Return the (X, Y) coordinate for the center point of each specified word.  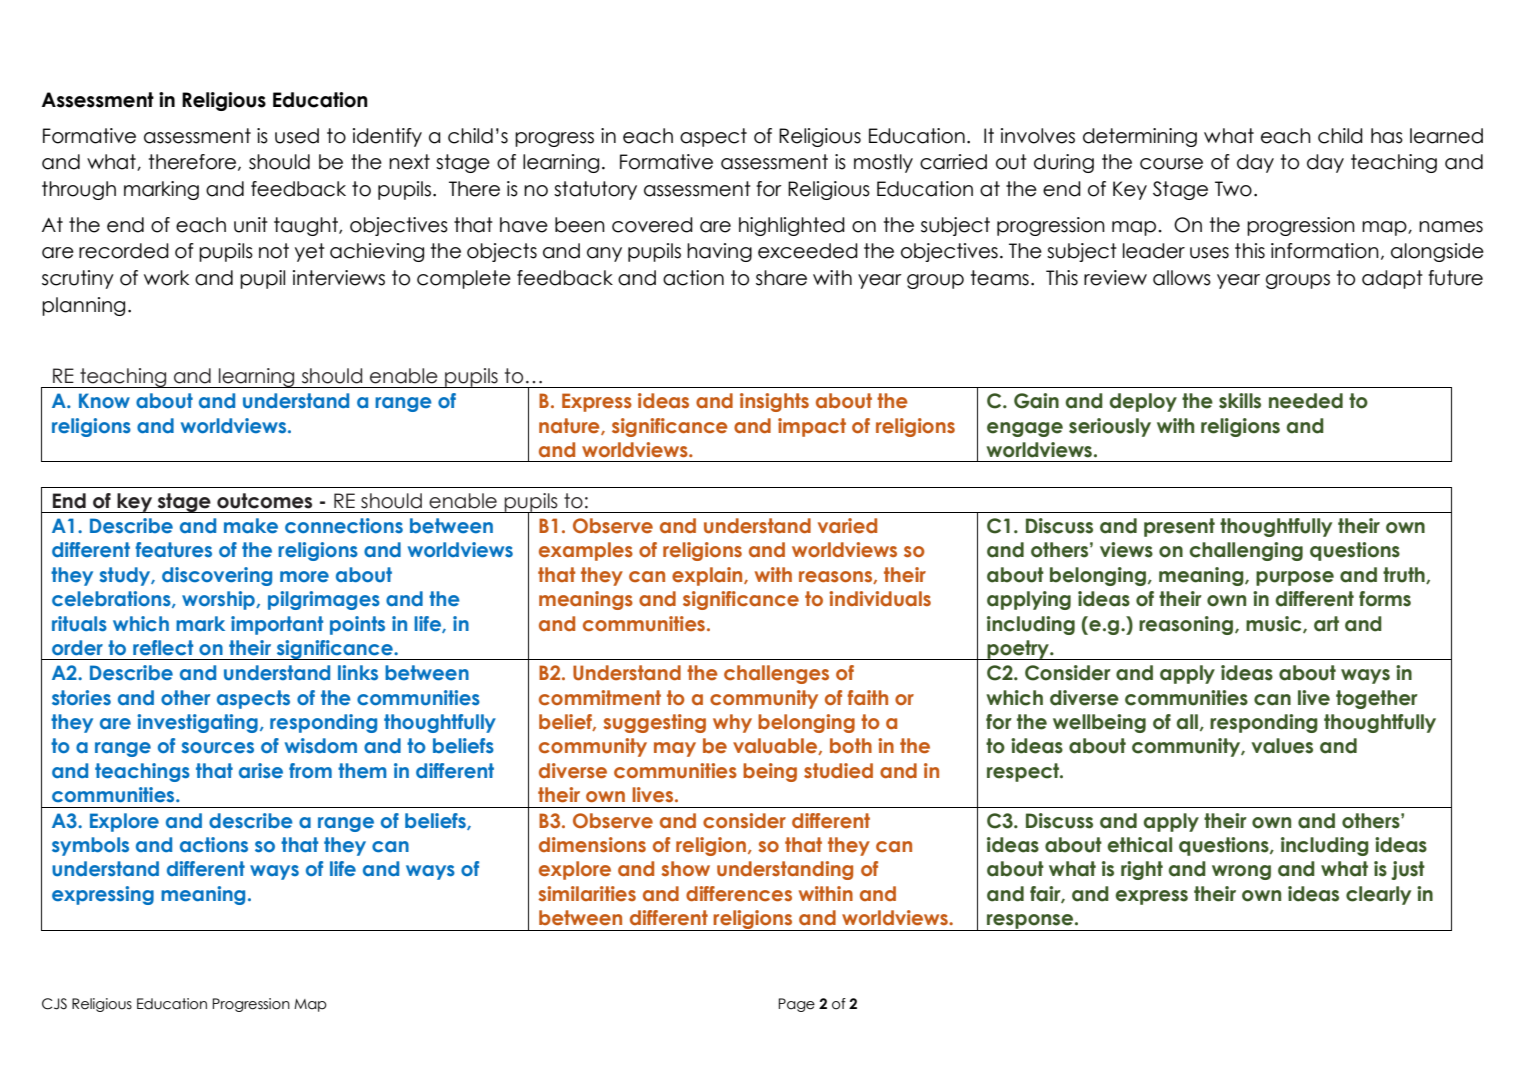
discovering (217, 576)
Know (104, 400)
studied (838, 771)
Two (1233, 189)
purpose (1295, 578)
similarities (587, 894)
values (1282, 746)
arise (261, 771)
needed (1306, 401)
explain (708, 576)
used (297, 136)
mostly (883, 163)
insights (774, 402)
